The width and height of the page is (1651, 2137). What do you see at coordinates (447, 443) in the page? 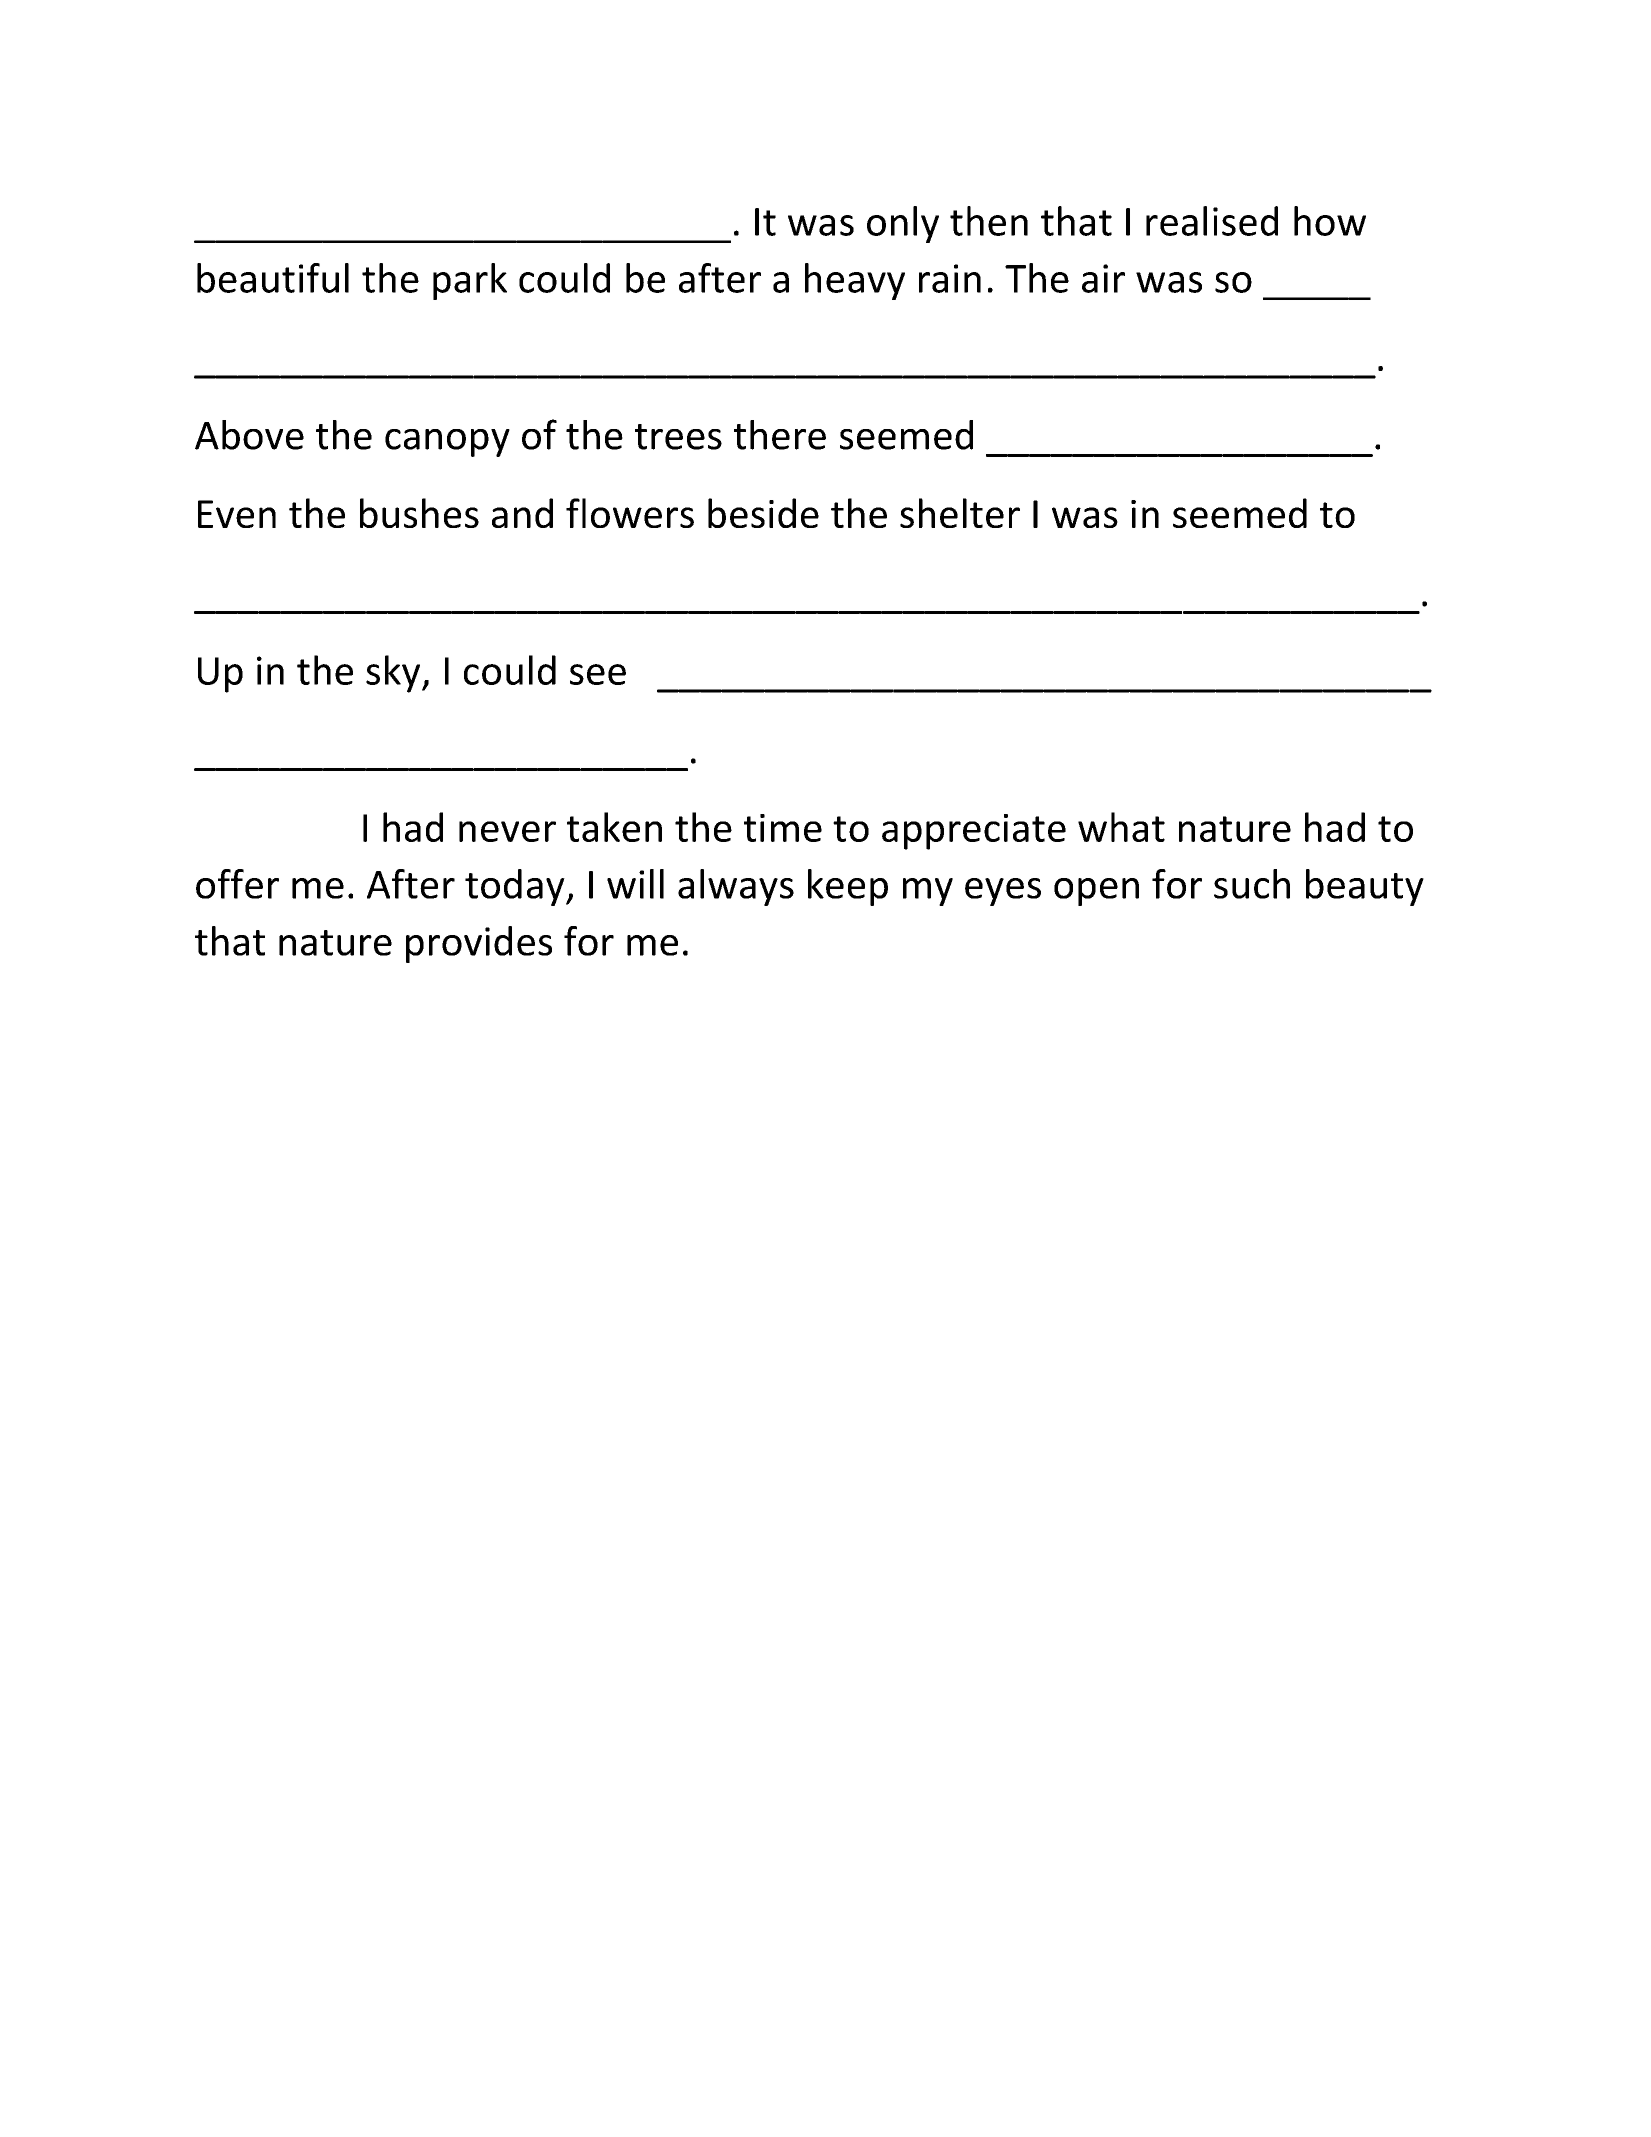
I see `canopy` at bounding box center [447, 443].
